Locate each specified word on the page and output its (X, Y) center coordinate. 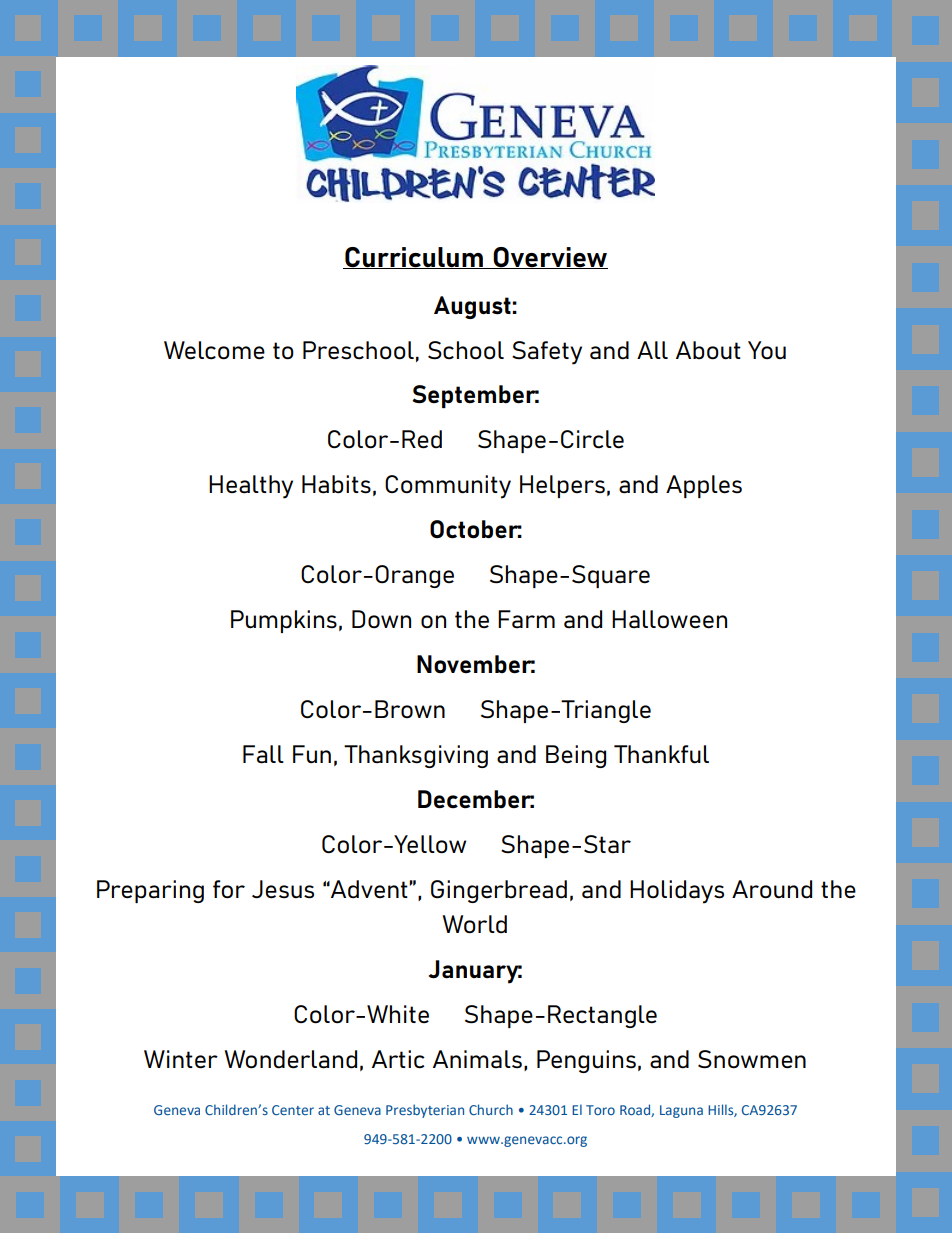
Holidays (677, 892)
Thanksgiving (416, 756)
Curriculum (414, 258)
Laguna (681, 1111)
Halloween (669, 619)
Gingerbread (499, 891)
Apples (704, 486)
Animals (477, 1059)
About (708, 350)
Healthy (251, 487)
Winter (181, 1059)
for (229, 889)
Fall (263, 754)
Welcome (214, 350)
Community (448, 487)
